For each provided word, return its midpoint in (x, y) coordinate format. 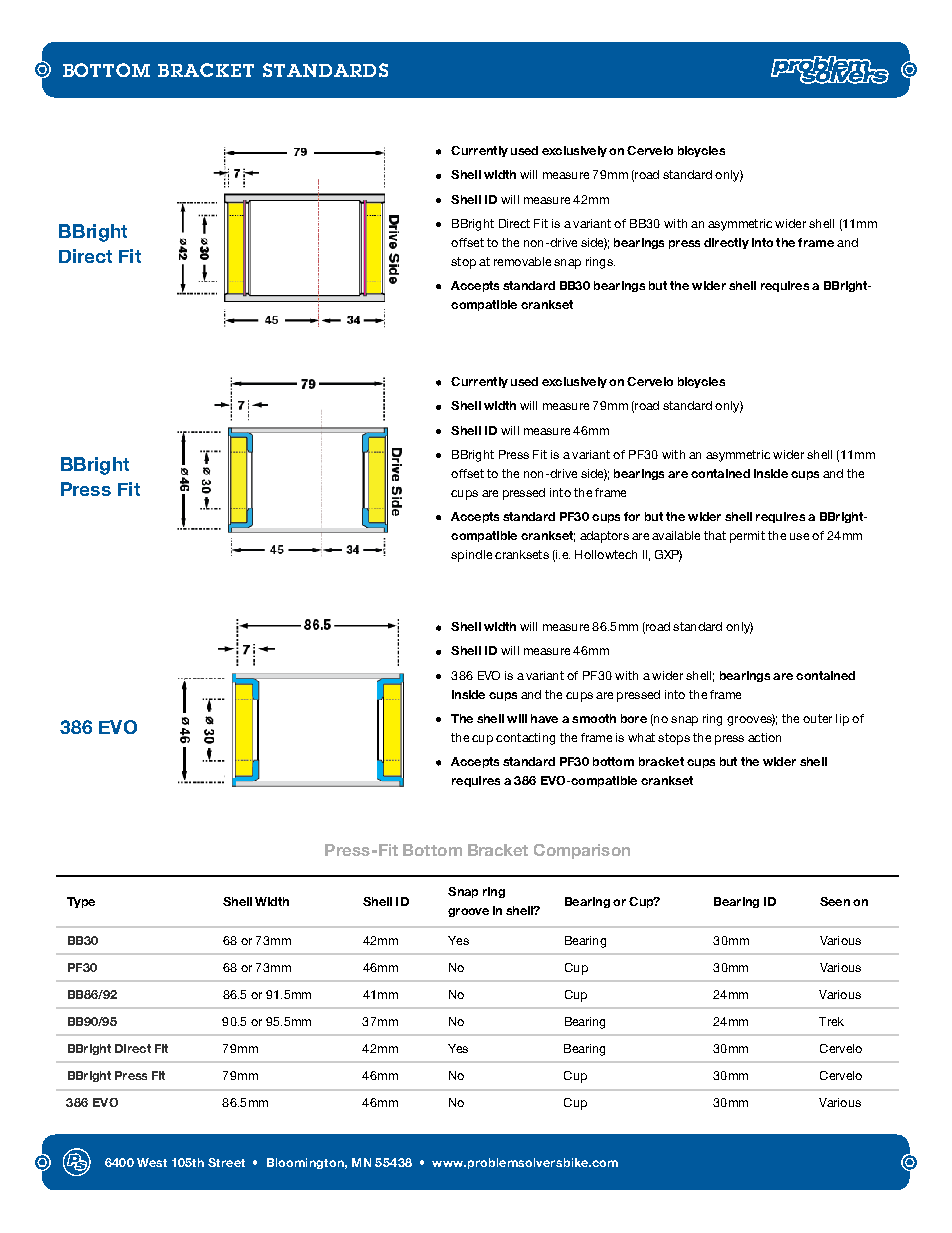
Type (81, 902)
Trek (831, 1021)
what (641, 737)
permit (747, 537)
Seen (835, 901)
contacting (525, 739)
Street (226, 1162)
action (764, 737)
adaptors (604, 537)
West (152, 1162)
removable (522, 261)
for (632, 516)
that (715, 535)
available (676, 535)
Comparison (582, 851)
